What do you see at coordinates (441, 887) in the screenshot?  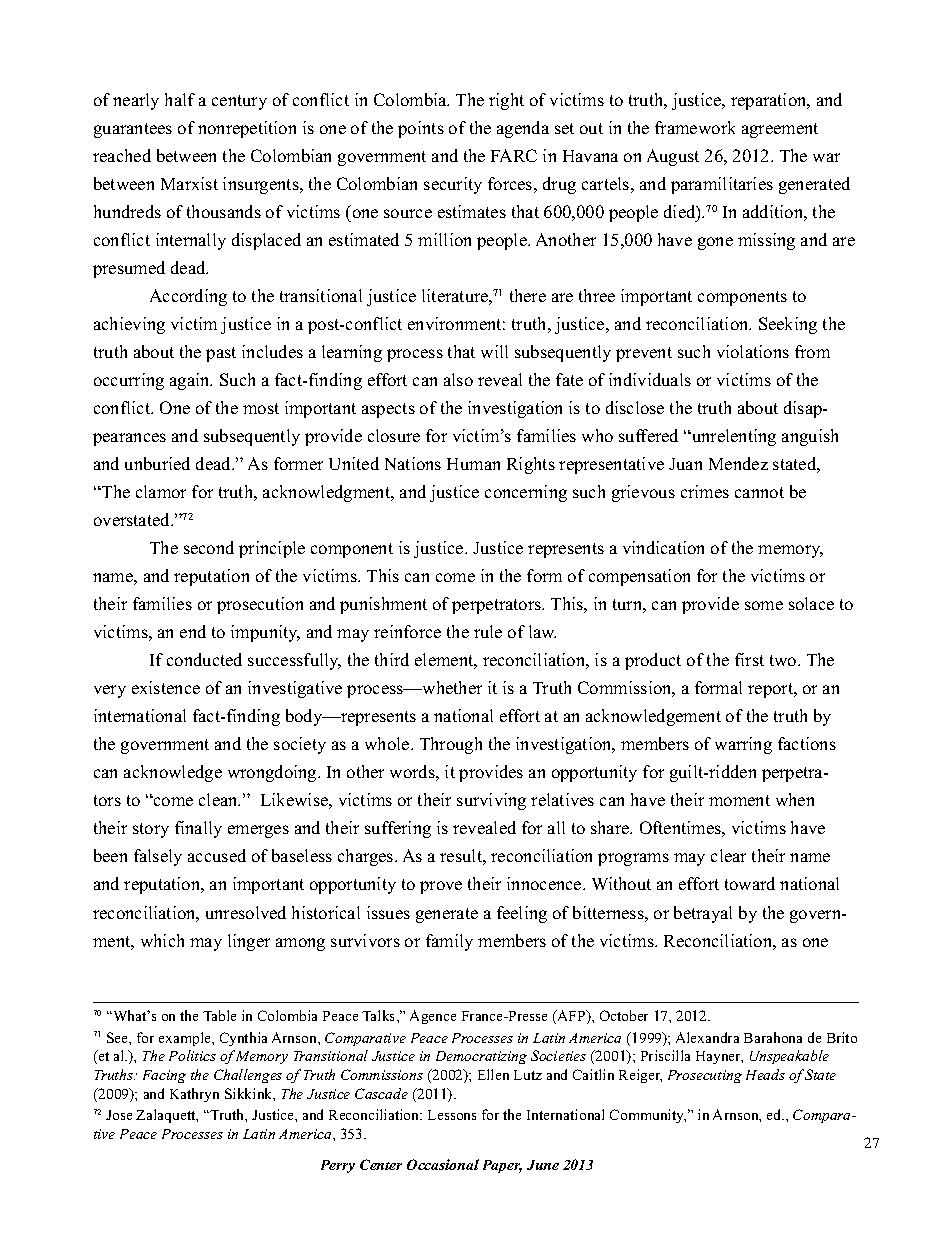 I see `prove` at bounding box center [441, 887].
